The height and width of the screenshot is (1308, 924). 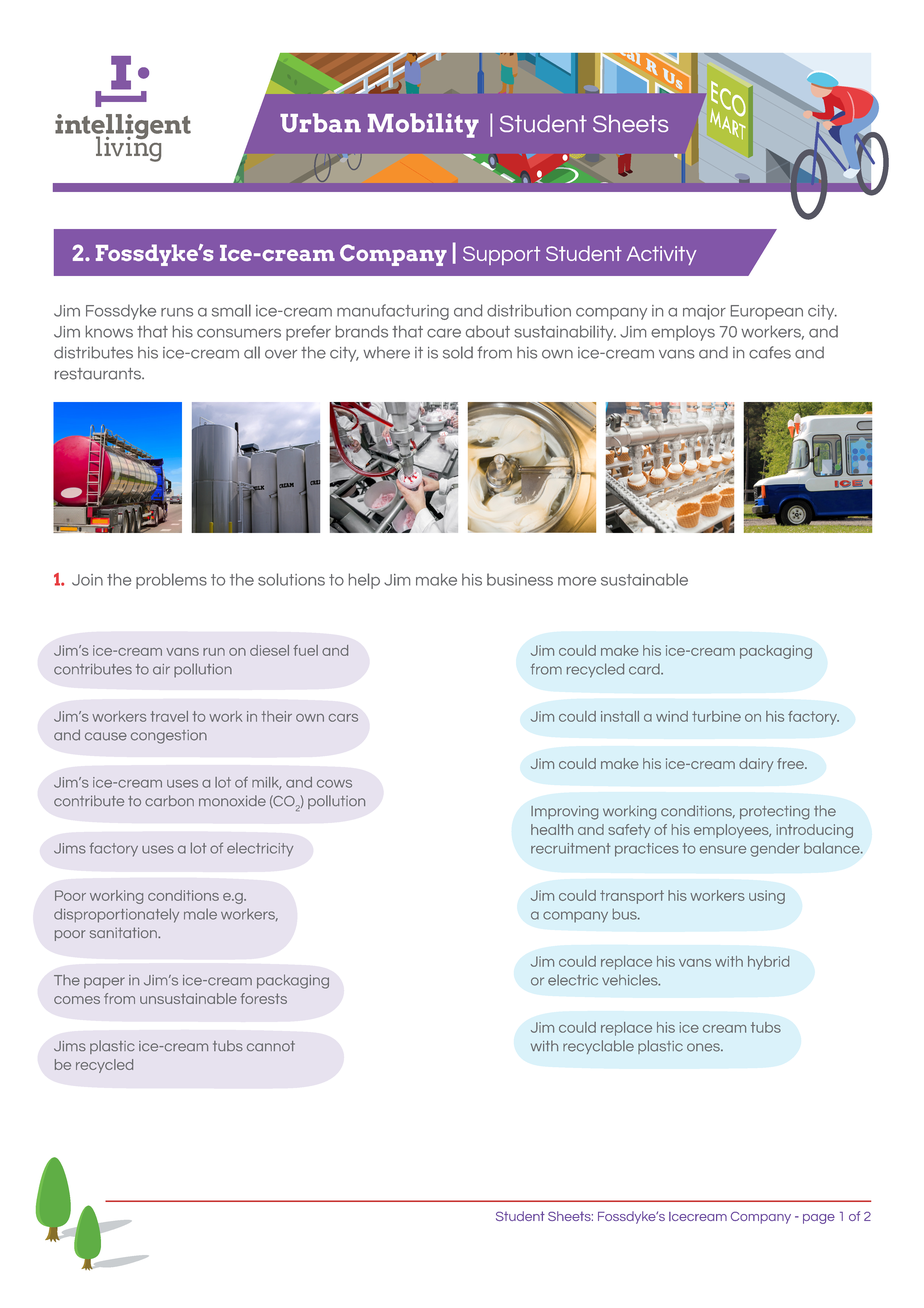 I want to click on recyclable, so click(x=598, y=1047).
